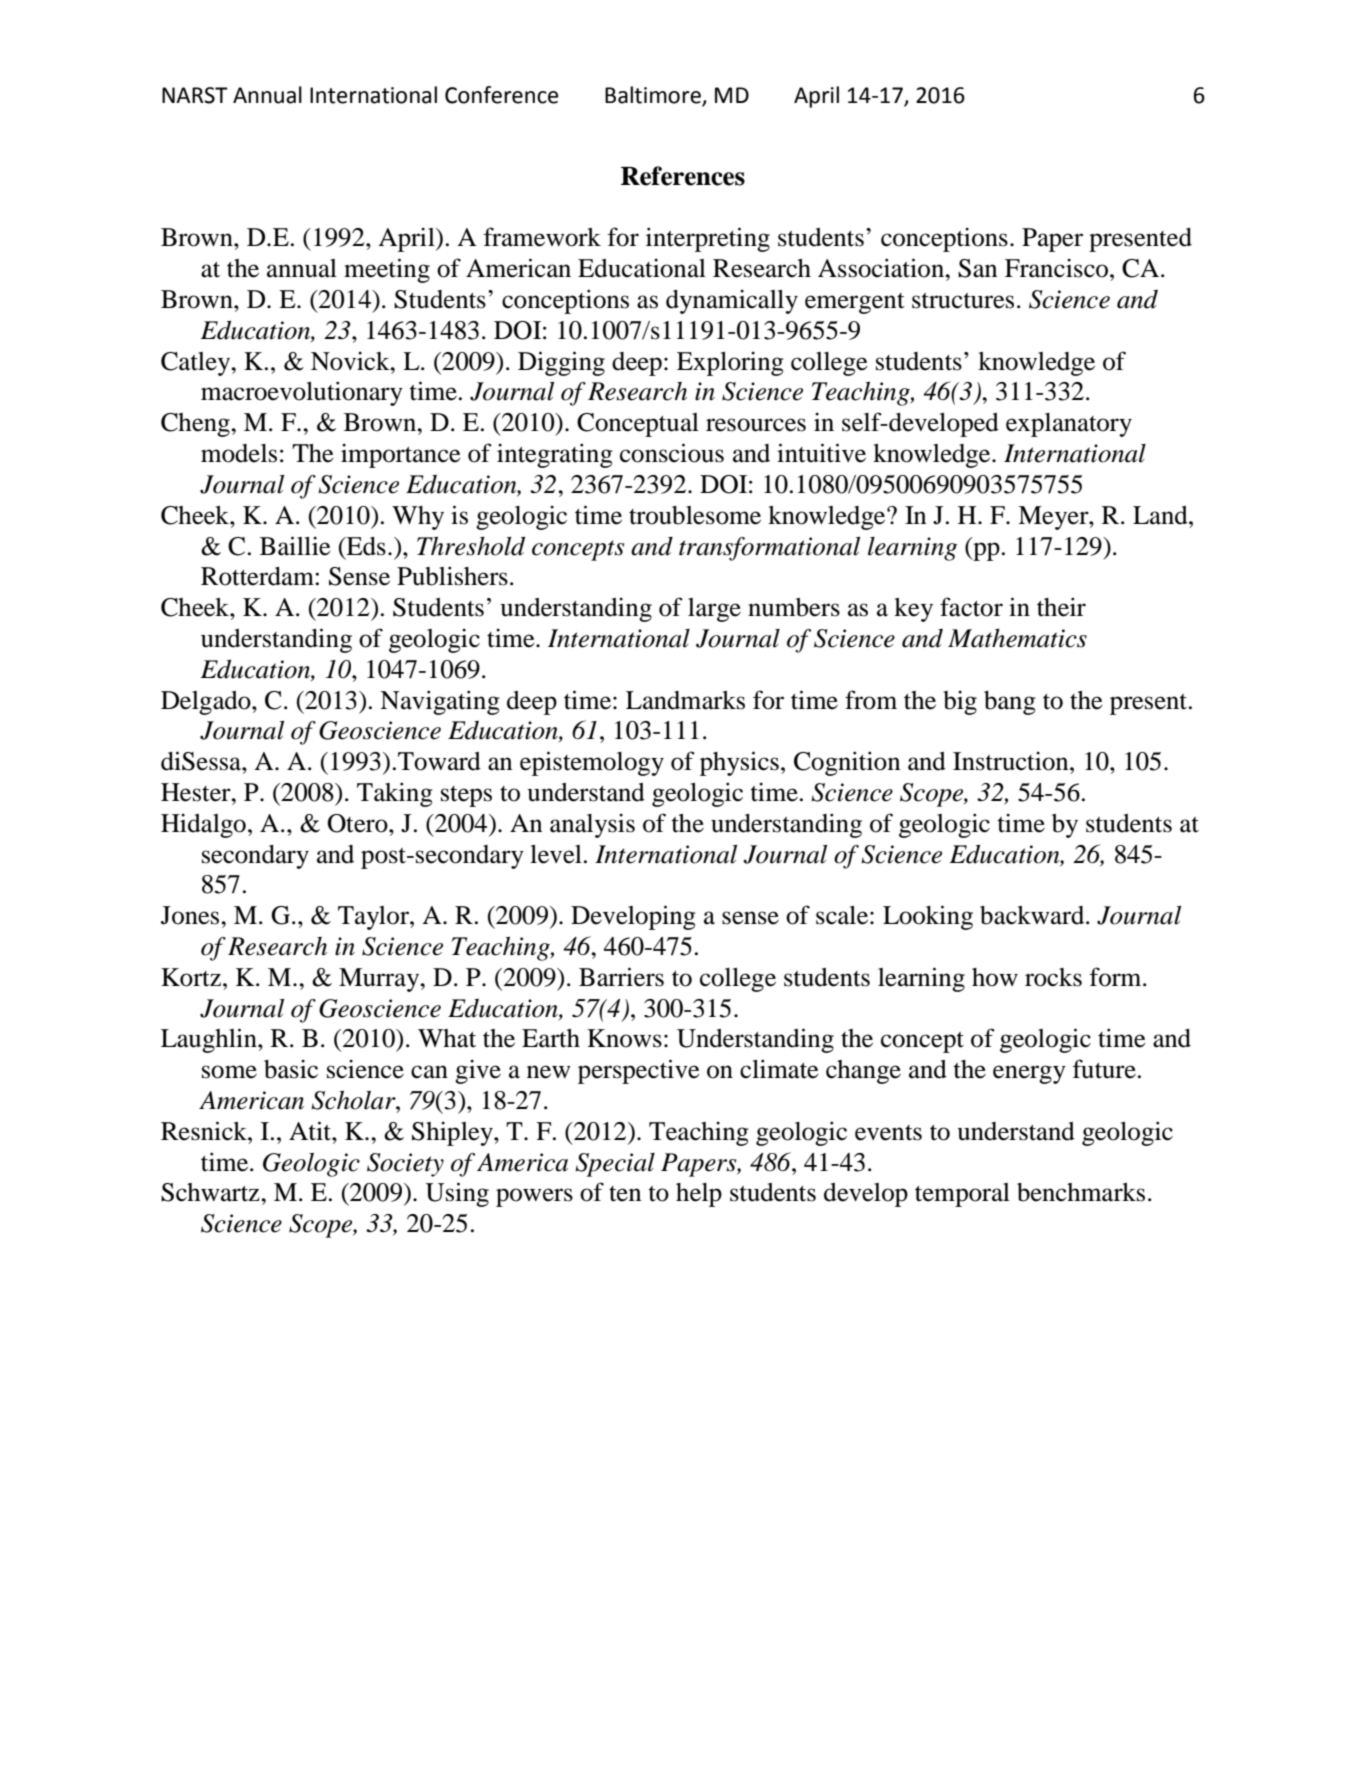 This image has height=1768, width=1366. What do you see at coordinates (211, 1192) in the image?
I see `Schwartz` at bounding box center [211, 1192].
